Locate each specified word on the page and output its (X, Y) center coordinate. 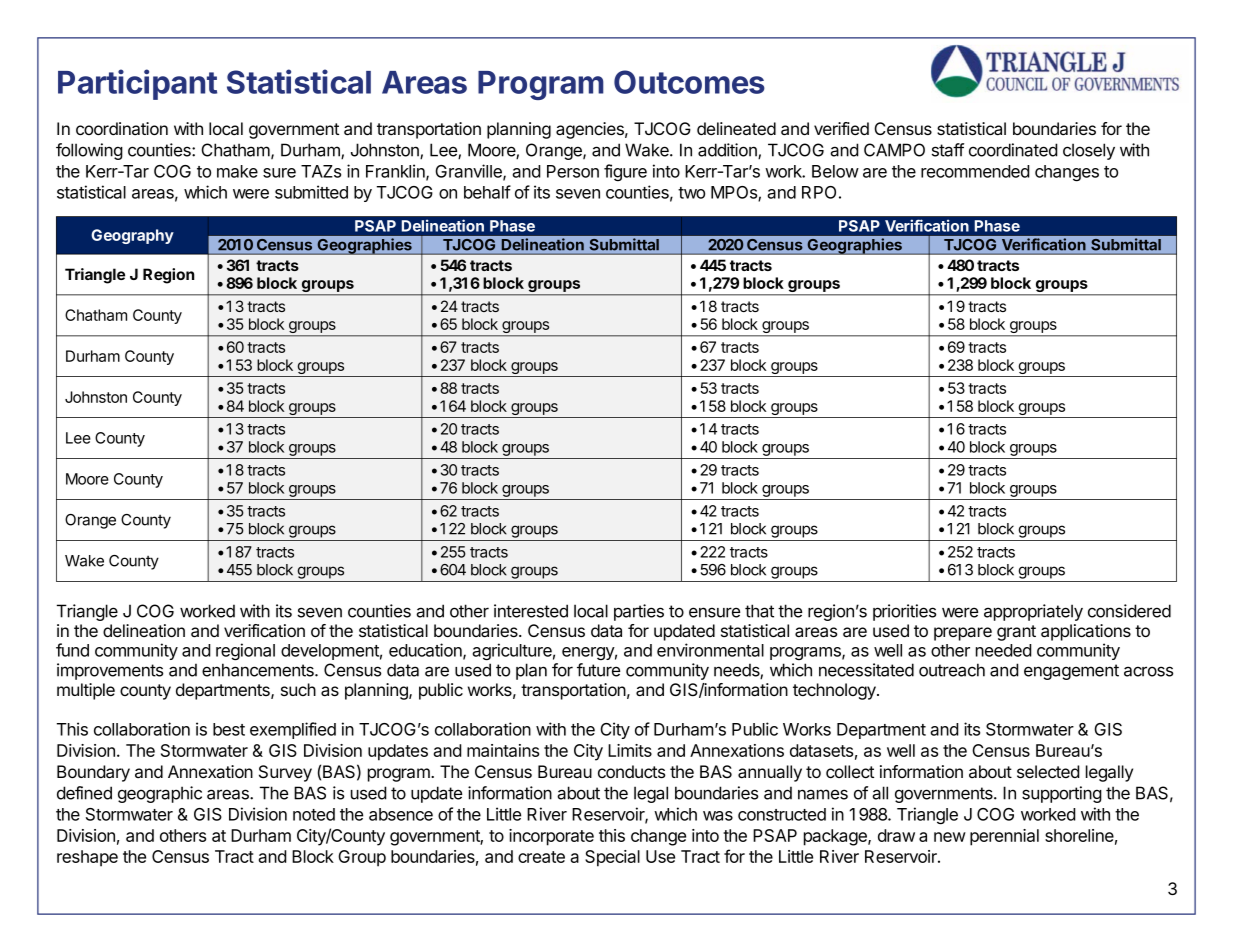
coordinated (1013, 150)
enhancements (259, 670)
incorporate (551, 837)
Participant (137, 84)
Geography (132, 236)
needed (1004, 650)
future (598, 670)
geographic (160, 794)
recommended (975, 171)
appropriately (1033, 612)
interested (531, 611)
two (691, 193)
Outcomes (689, 82)
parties (639, 612)
